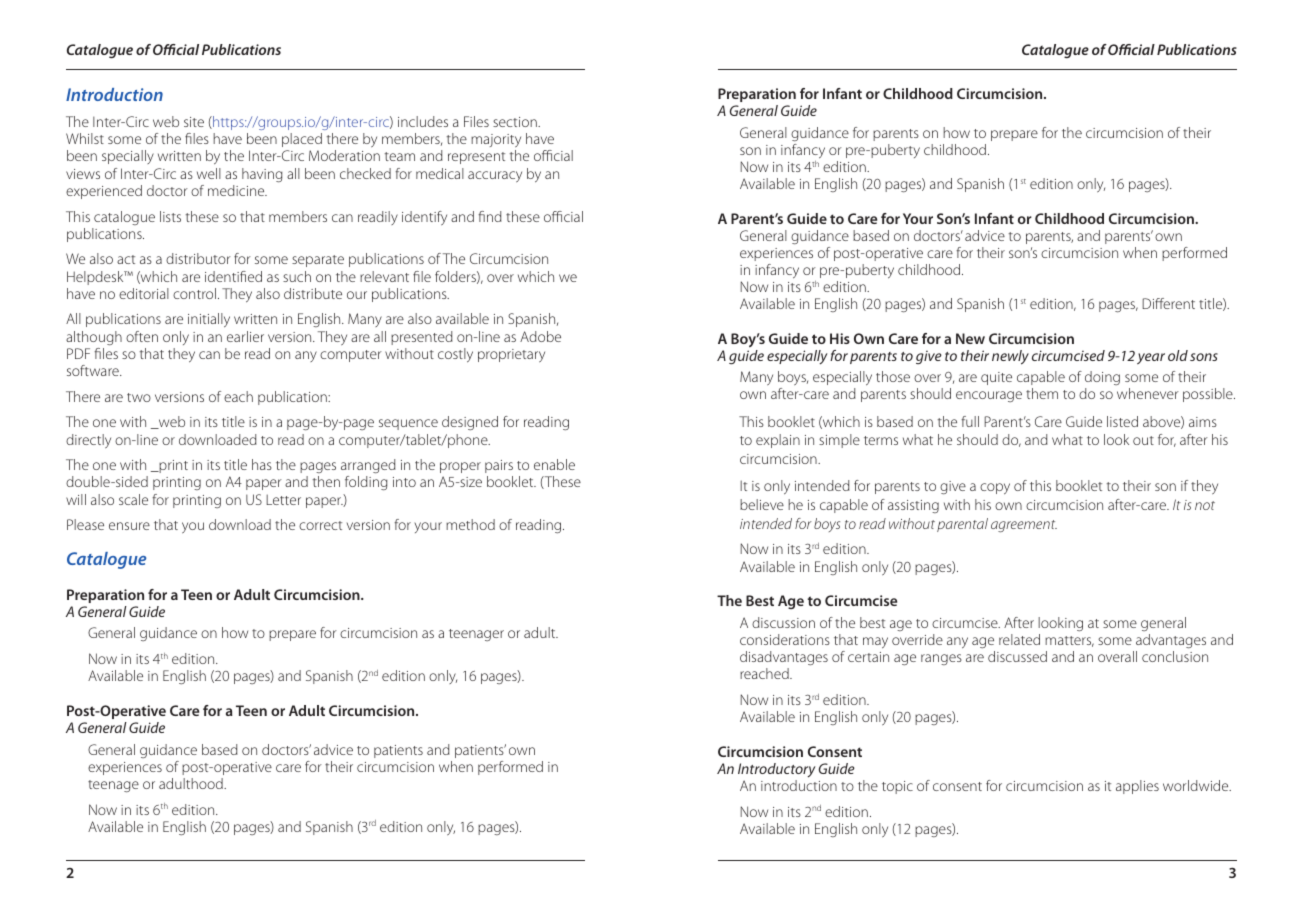 The image size is (1303, 924). What do you see at coordinates (516, 122) in the document?
I see `section` at bounding box center [516, 122].
